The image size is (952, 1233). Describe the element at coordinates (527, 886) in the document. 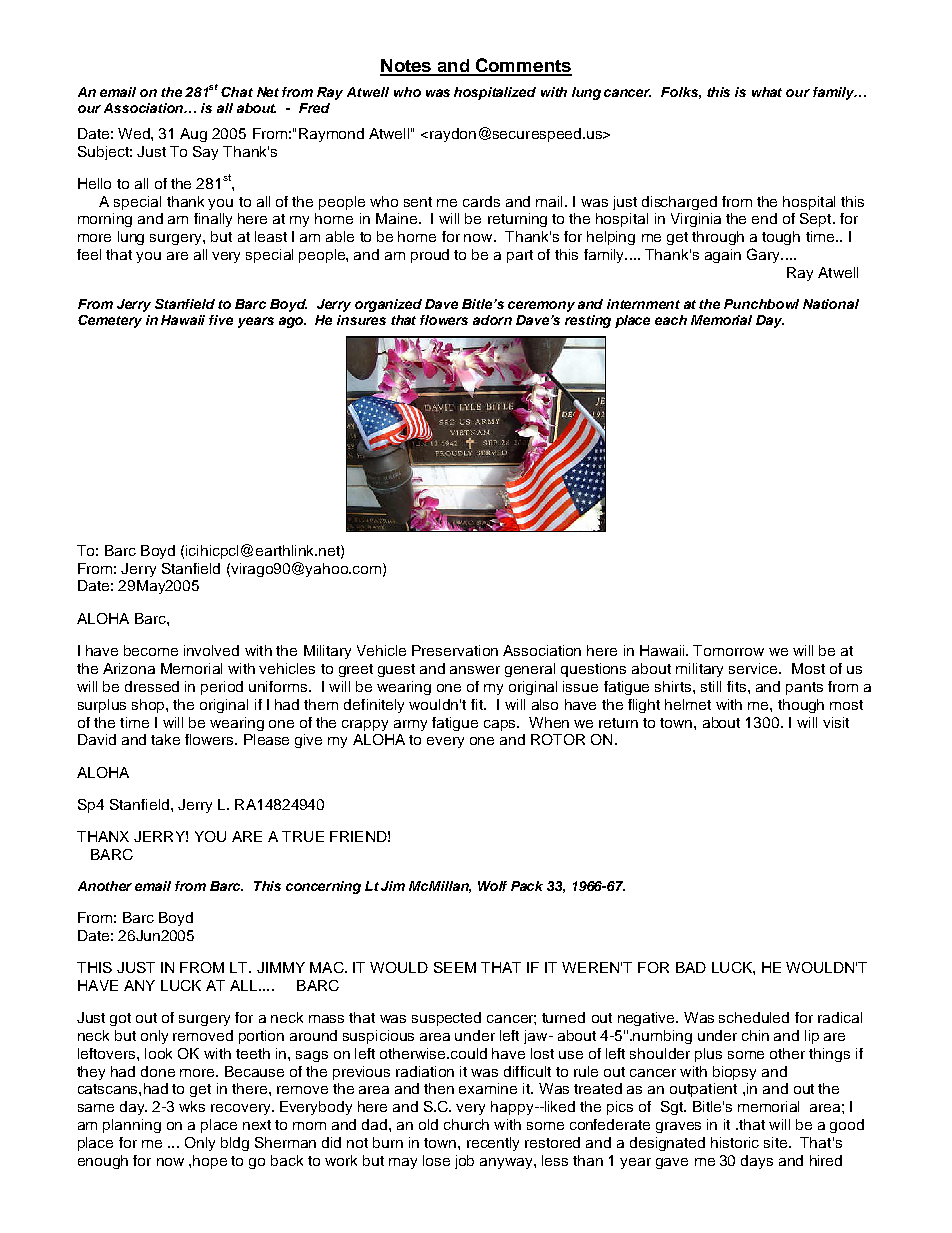

I see `Pack` at that location.
